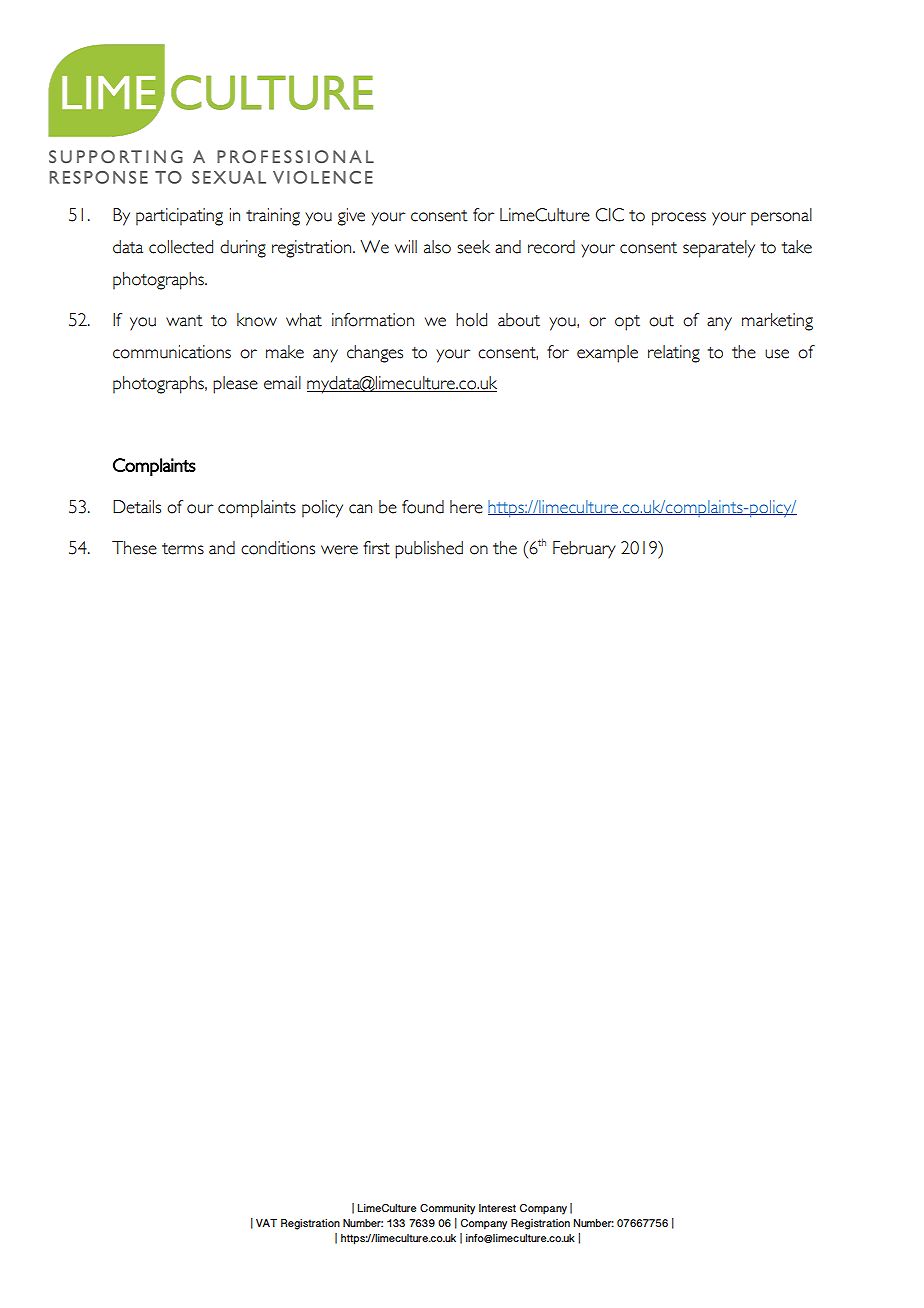 Image resolution: width=924 pixels, height=1308 pixels. I want to click on during, so click(243, 249).
